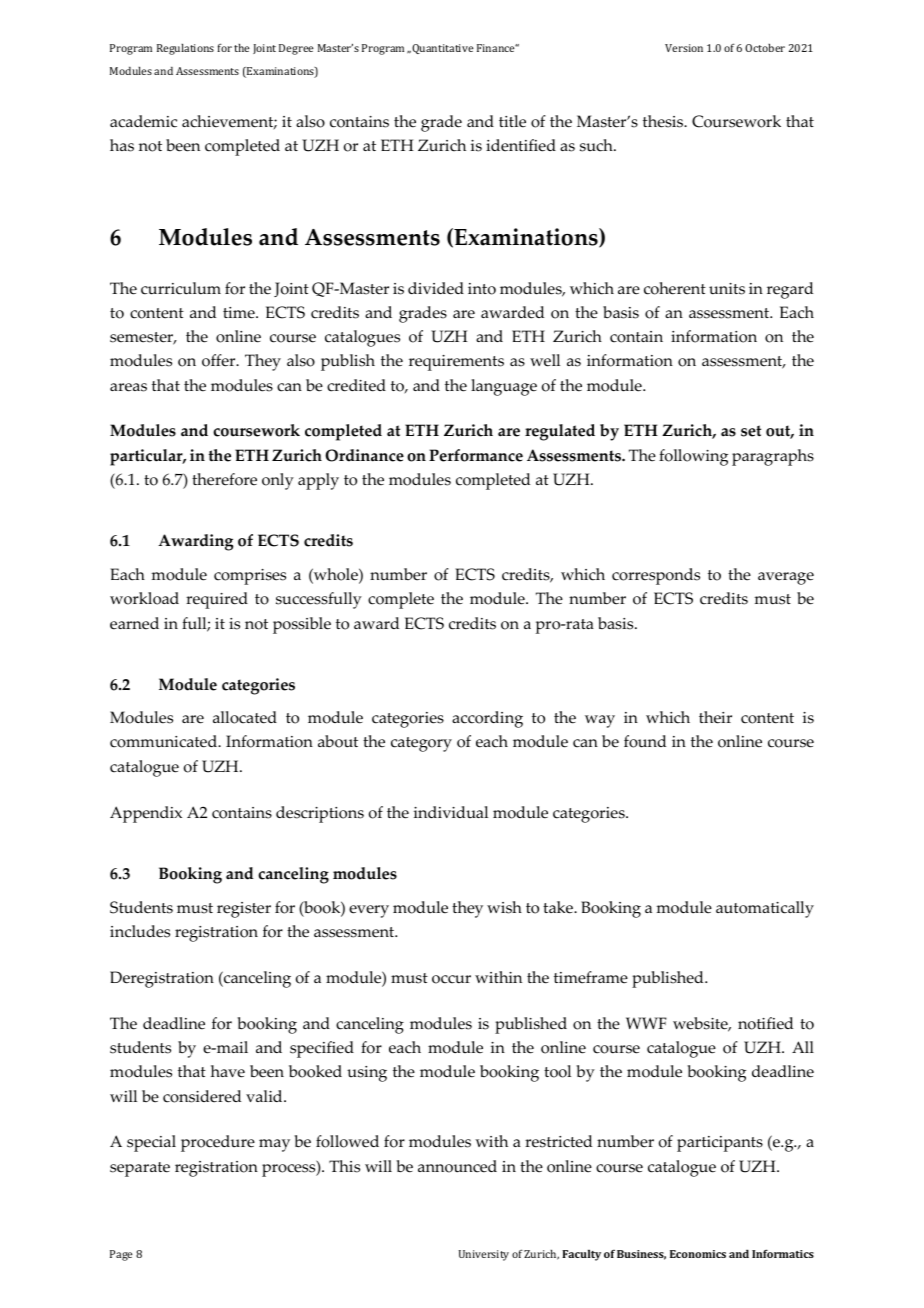 Image resolution: width=924 pixels, height=1308 pixels. I want to click on thesis, so click(664, 121).
